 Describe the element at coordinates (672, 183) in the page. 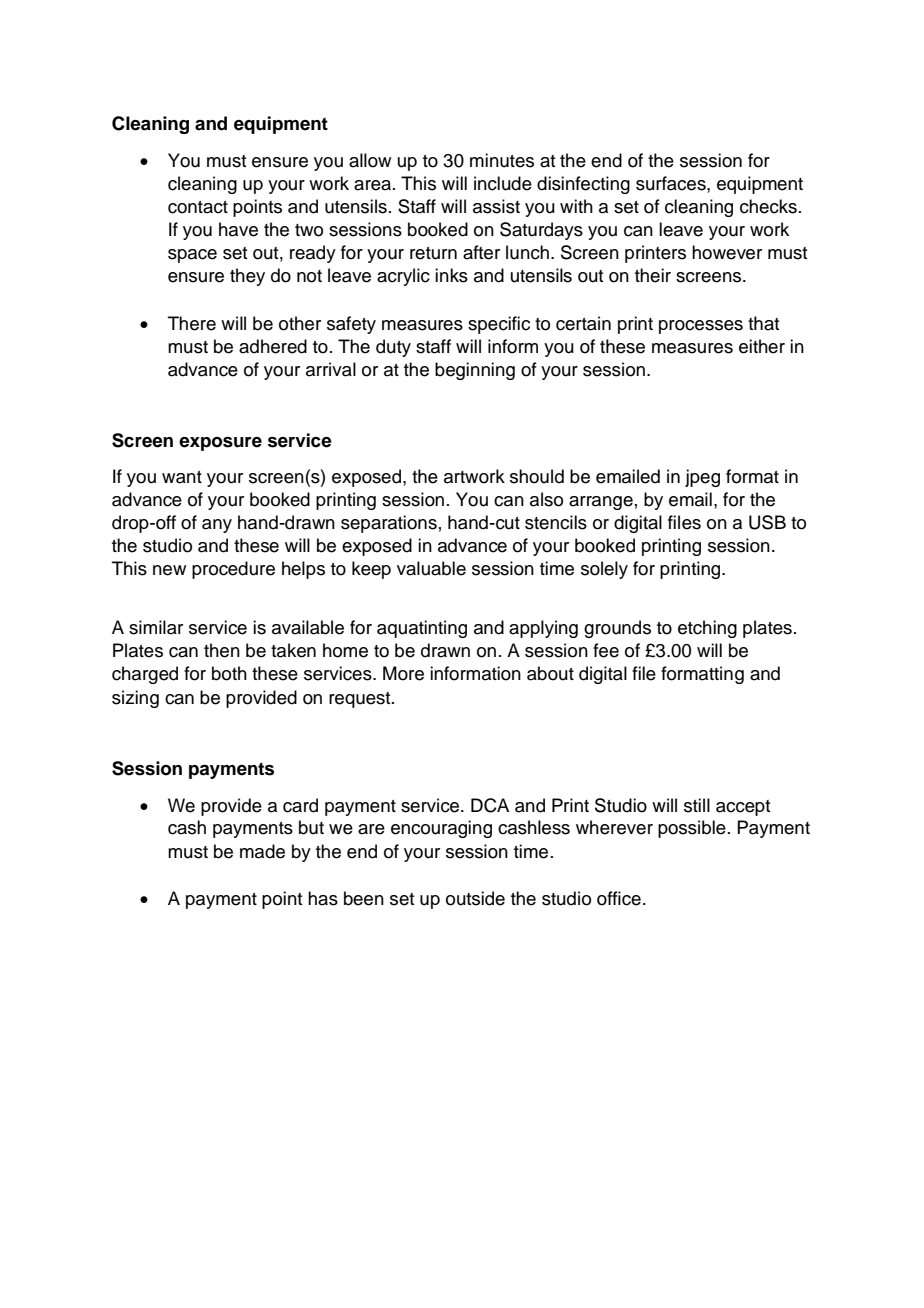

I see `surfaces` at that location.
